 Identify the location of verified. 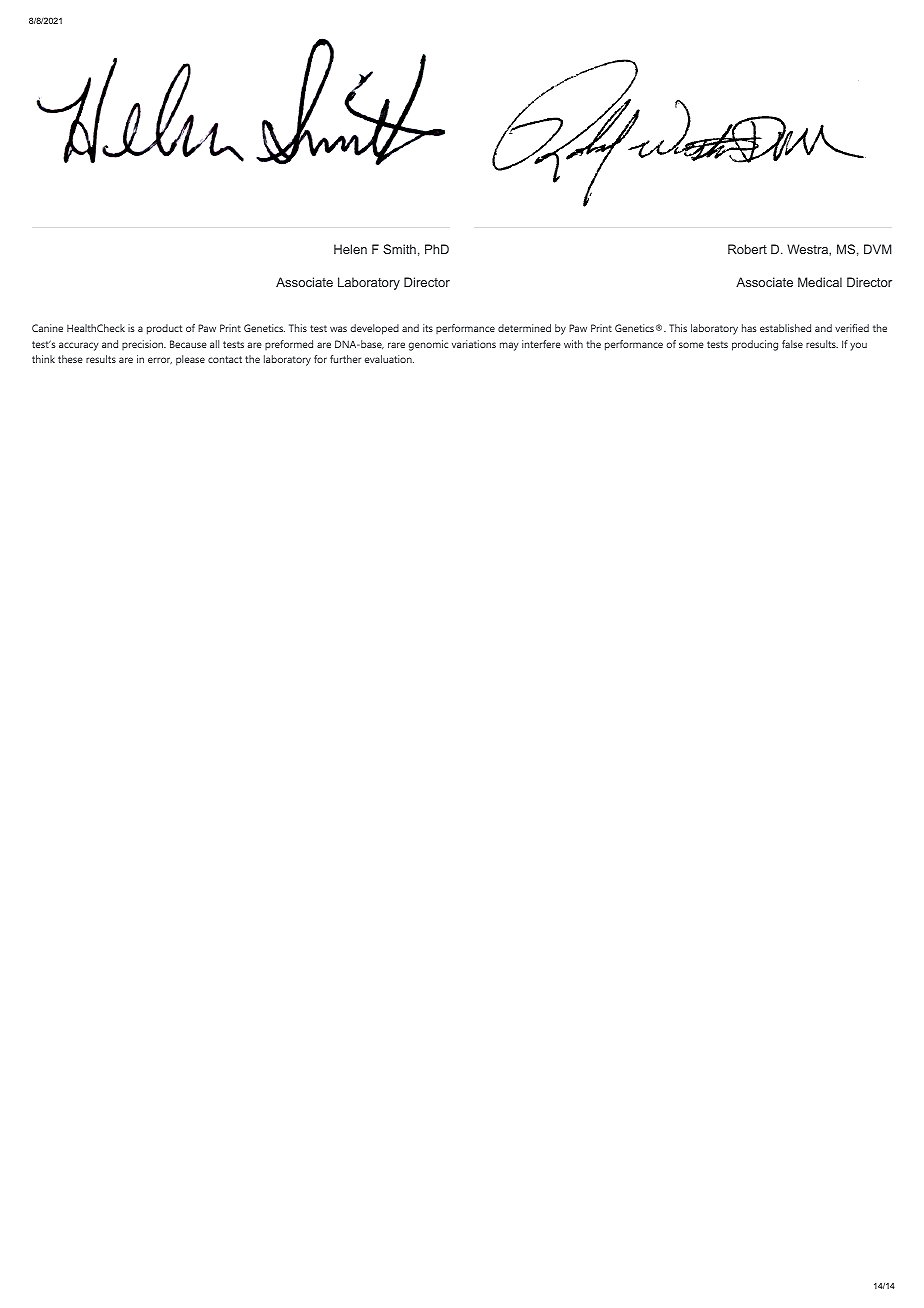
(852, 328).
